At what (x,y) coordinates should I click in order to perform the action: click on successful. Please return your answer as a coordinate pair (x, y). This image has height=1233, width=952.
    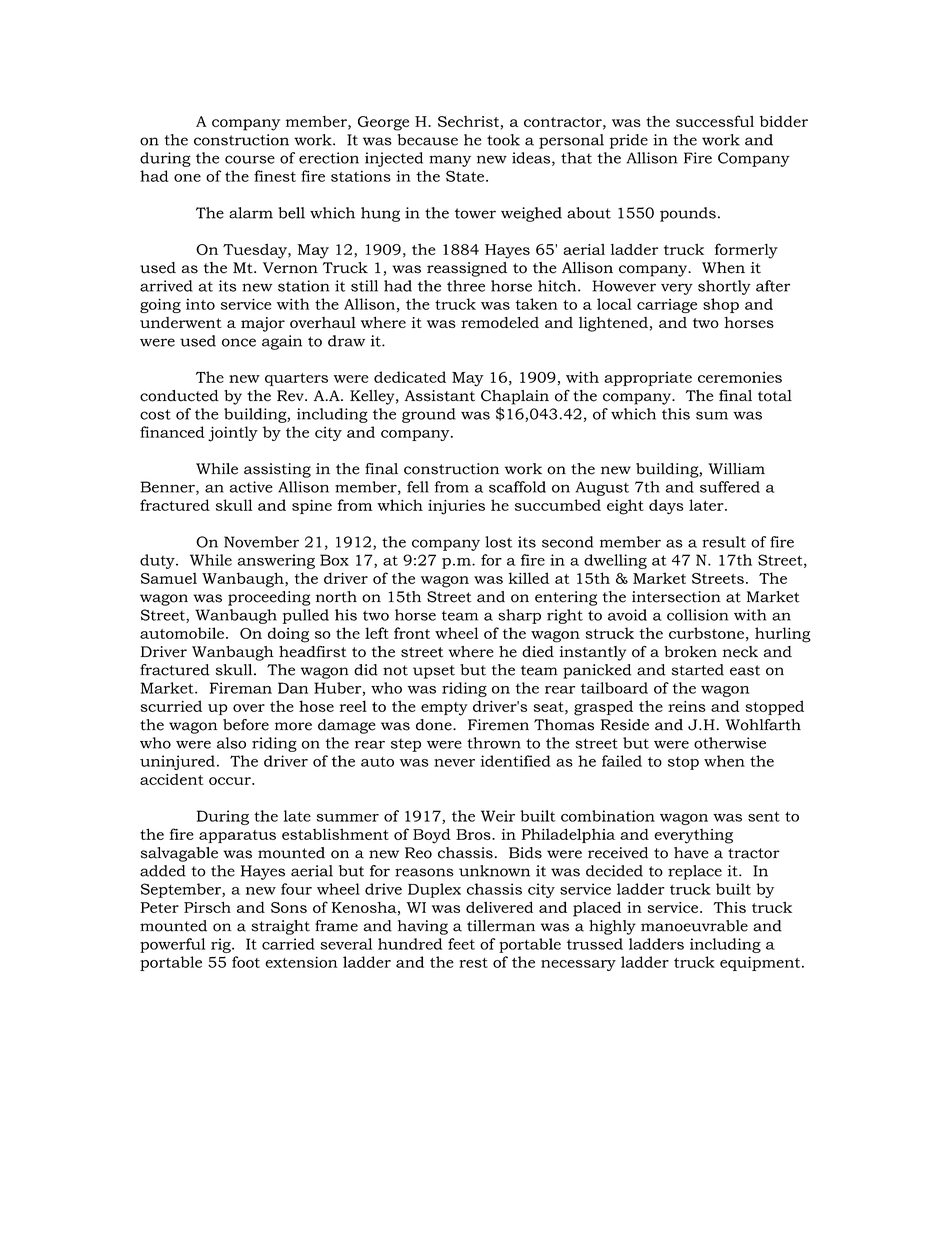
    Looking at the image, I should click on (715, 121).
